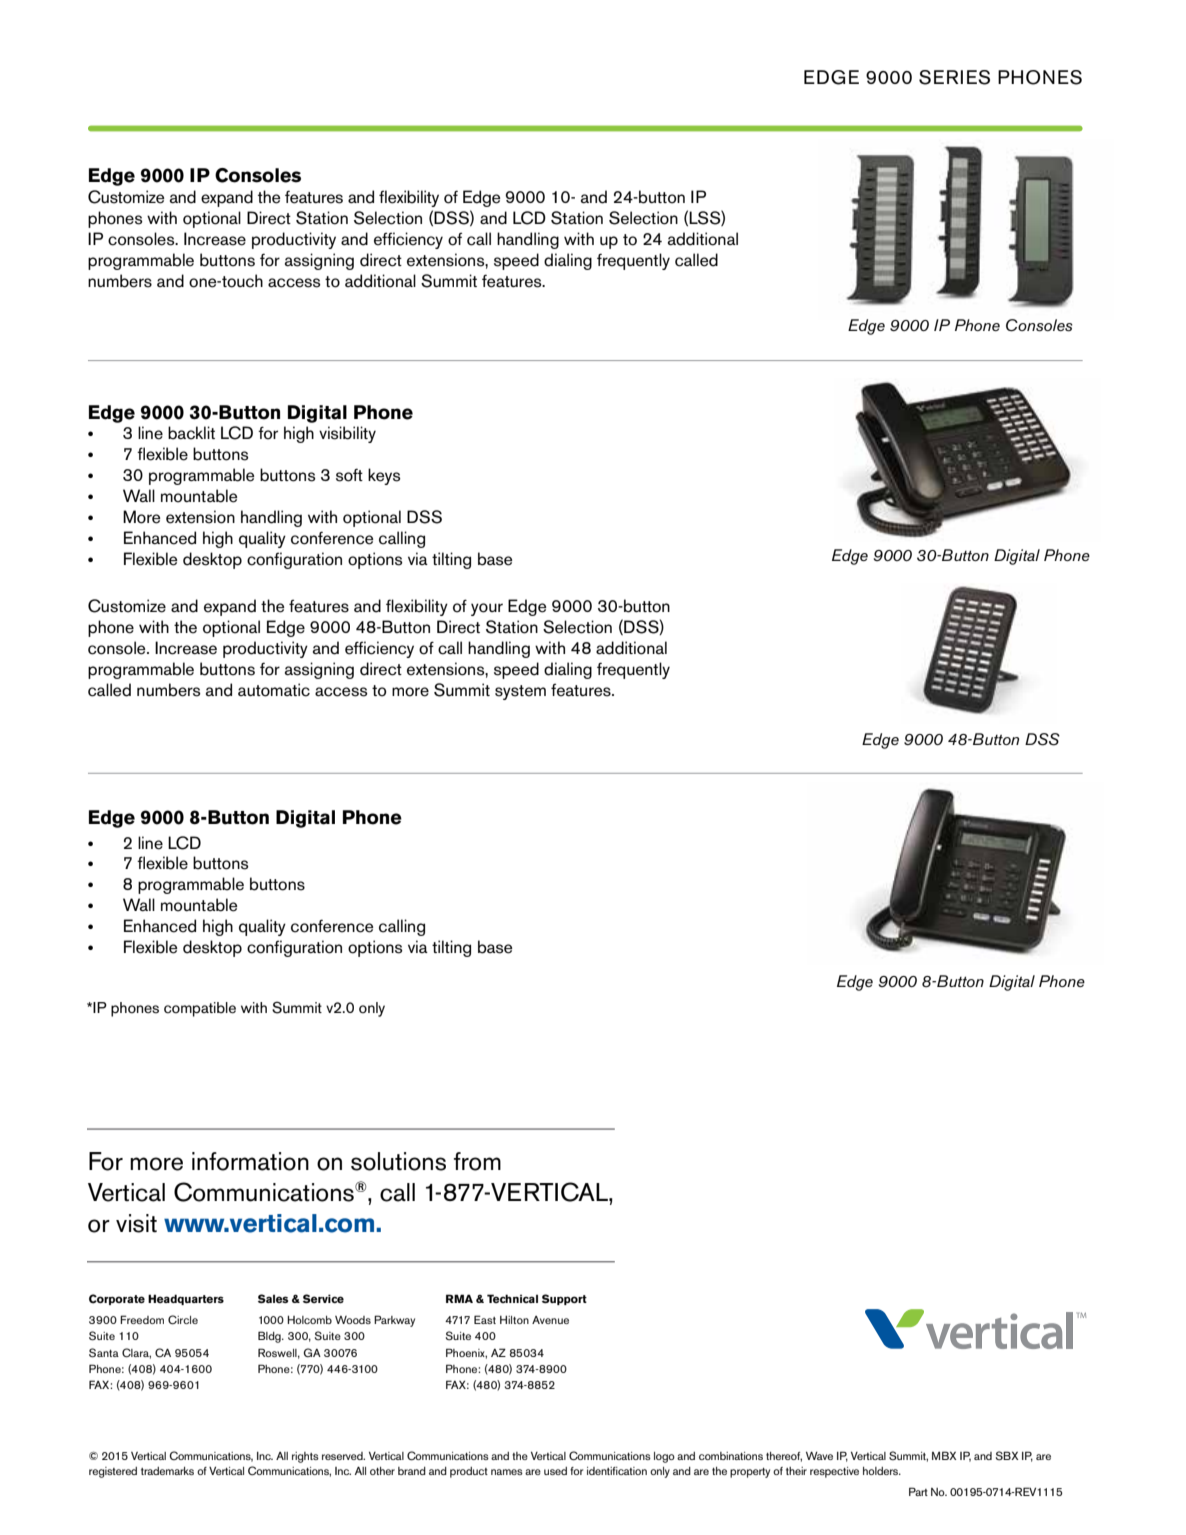 The image size is (1186, 1535). I want to click on system, so click(520, 692).
